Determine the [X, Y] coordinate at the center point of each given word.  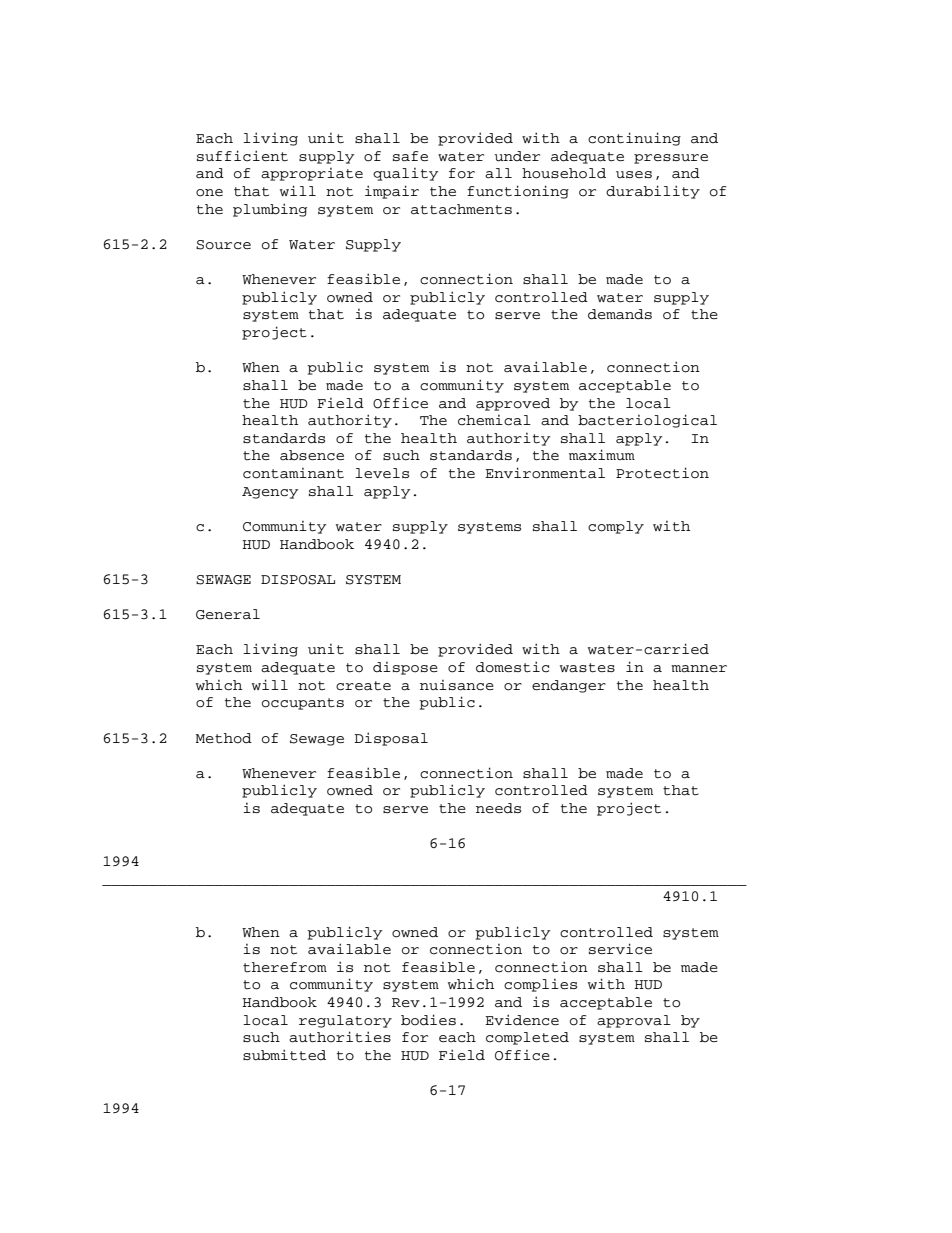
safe [410, 156]
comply [616, 527]
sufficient [242, 156]
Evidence [522, 1020]
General [228, 614]
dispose [405, 668]
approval [634, 1021]
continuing [634, 139]
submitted [284, 1055]
